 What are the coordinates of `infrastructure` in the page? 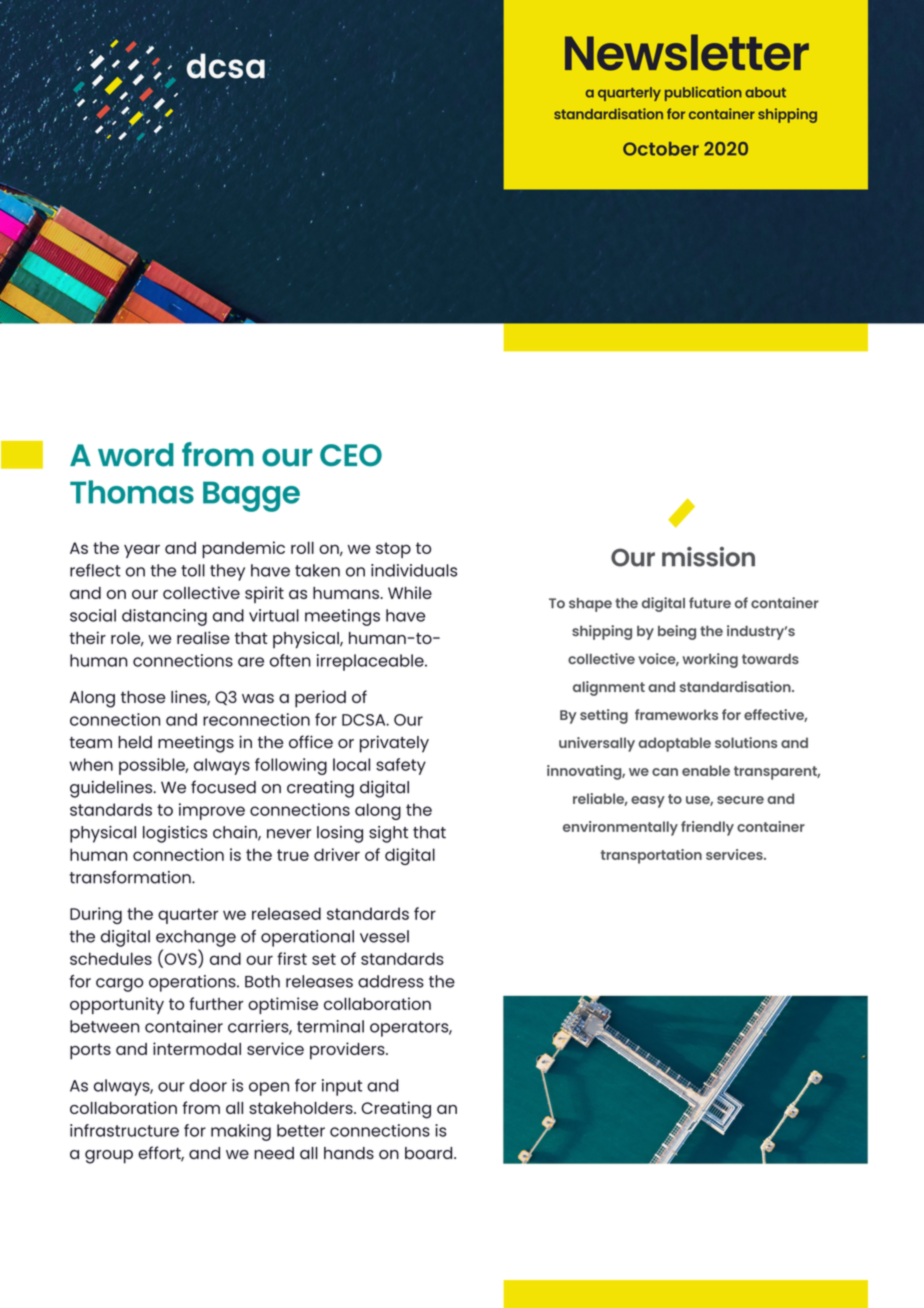 It's located at (124, 1130).
